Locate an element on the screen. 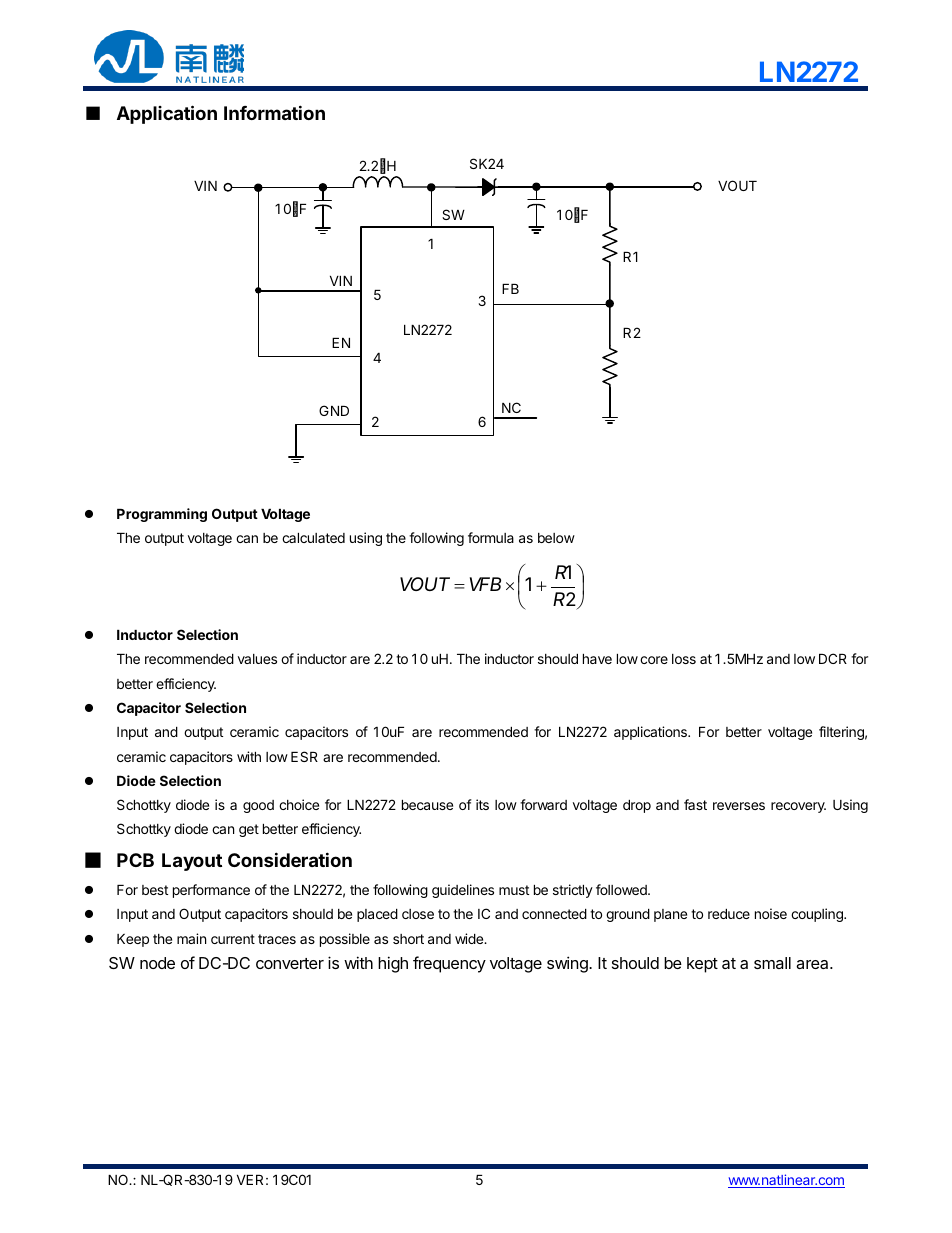 The height and width of the screenshot is (1233, 952). Information is located at coordinates (274, 112).
